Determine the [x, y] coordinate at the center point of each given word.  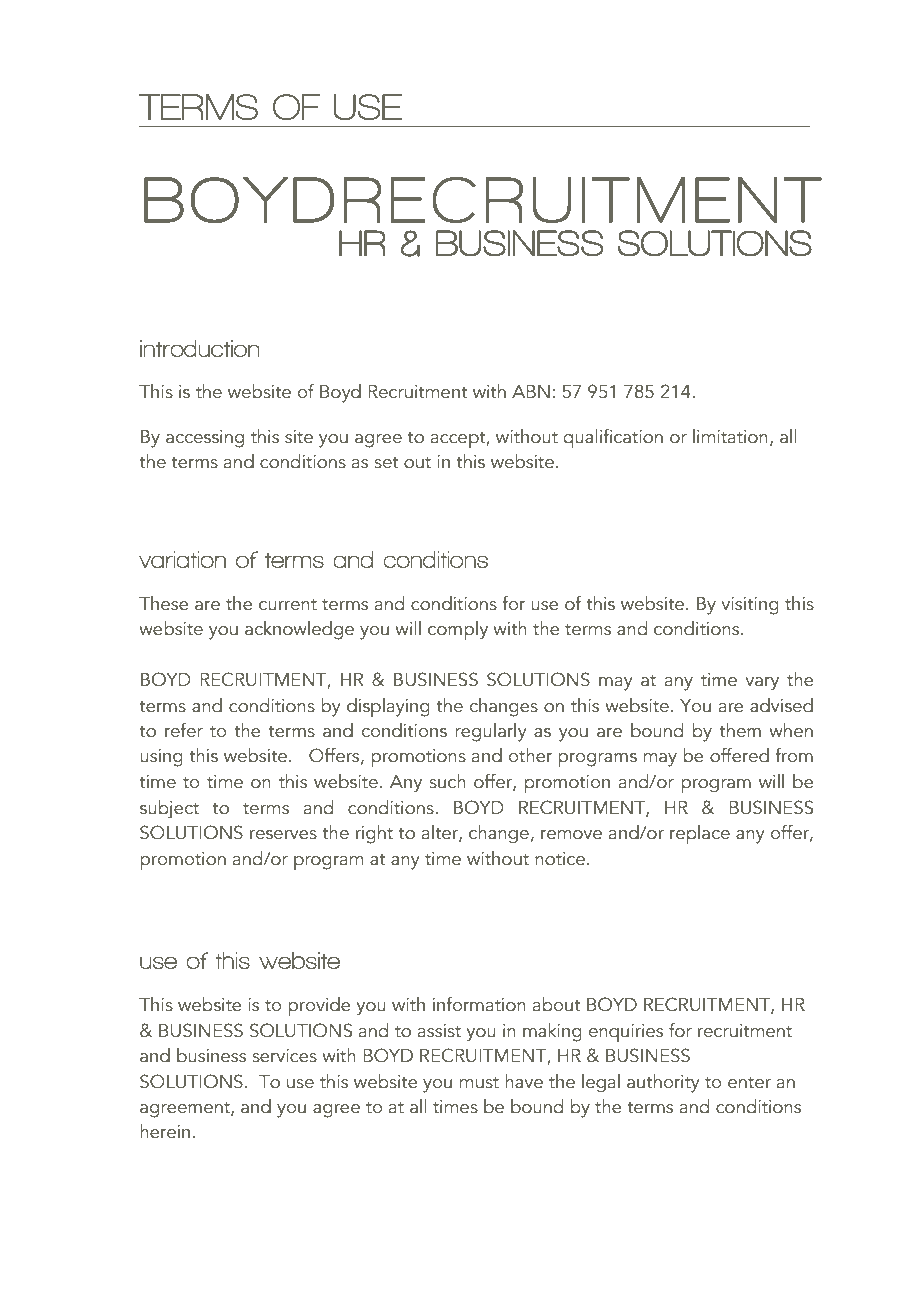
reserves [283, 835]
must [479, 1083]
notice [560, 859]
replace [700, 835]
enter [749, 1083]
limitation [730, 436]
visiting [750, 606]
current [288, 605]
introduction [200, 348]
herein [165, 1131]
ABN [531, 391]
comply [458, 630]
